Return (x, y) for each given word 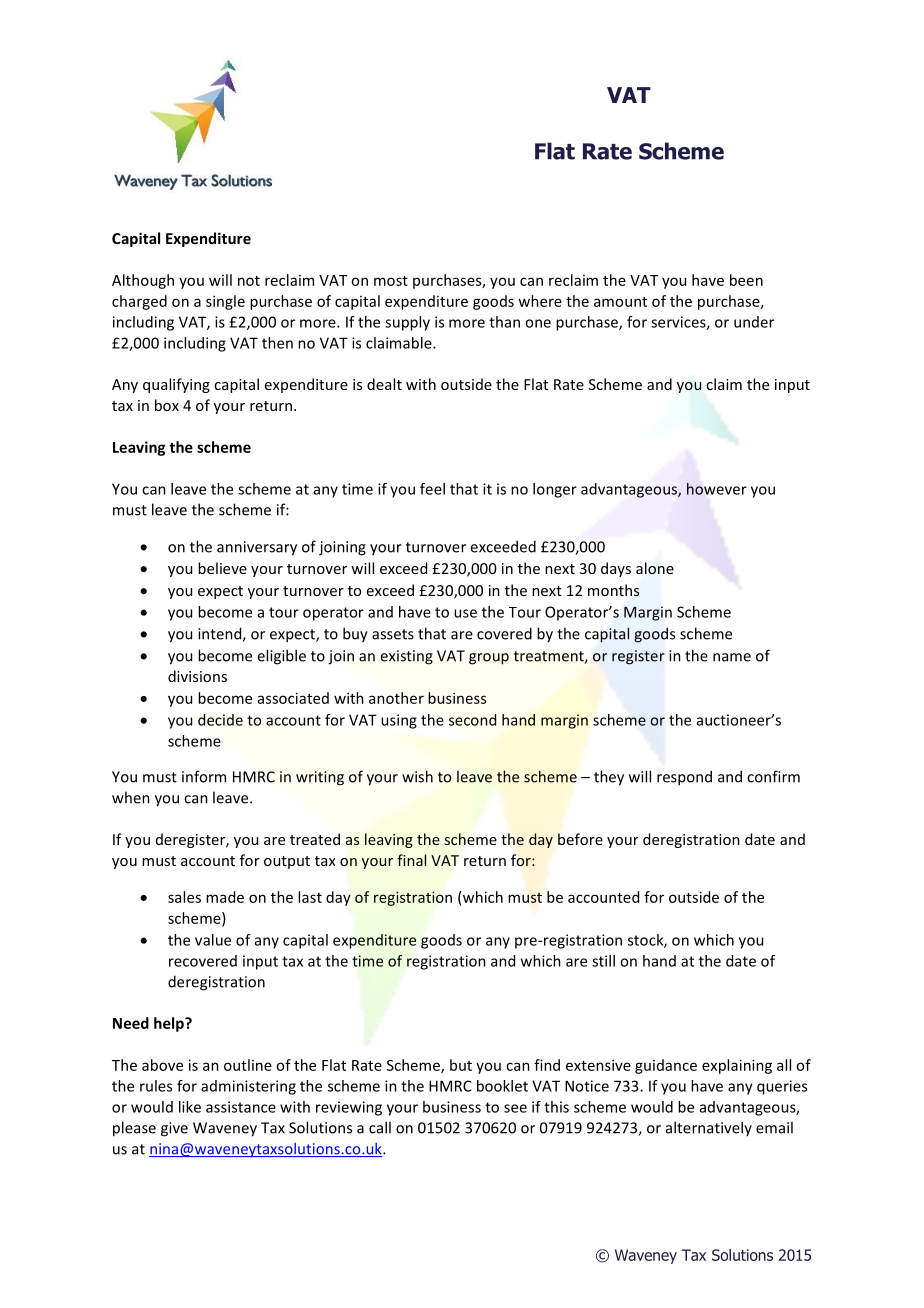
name (732, 657)
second (472, 720)
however (717, 489)
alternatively (709, 1128)
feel (432, 489)
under (754, 322)
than (504, 322)
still (603, 961)
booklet (502, 1086)
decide (220, 720)
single (225, 302)
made (225, 897)
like (190, 1107)
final (411, 860)
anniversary (257, 548)
